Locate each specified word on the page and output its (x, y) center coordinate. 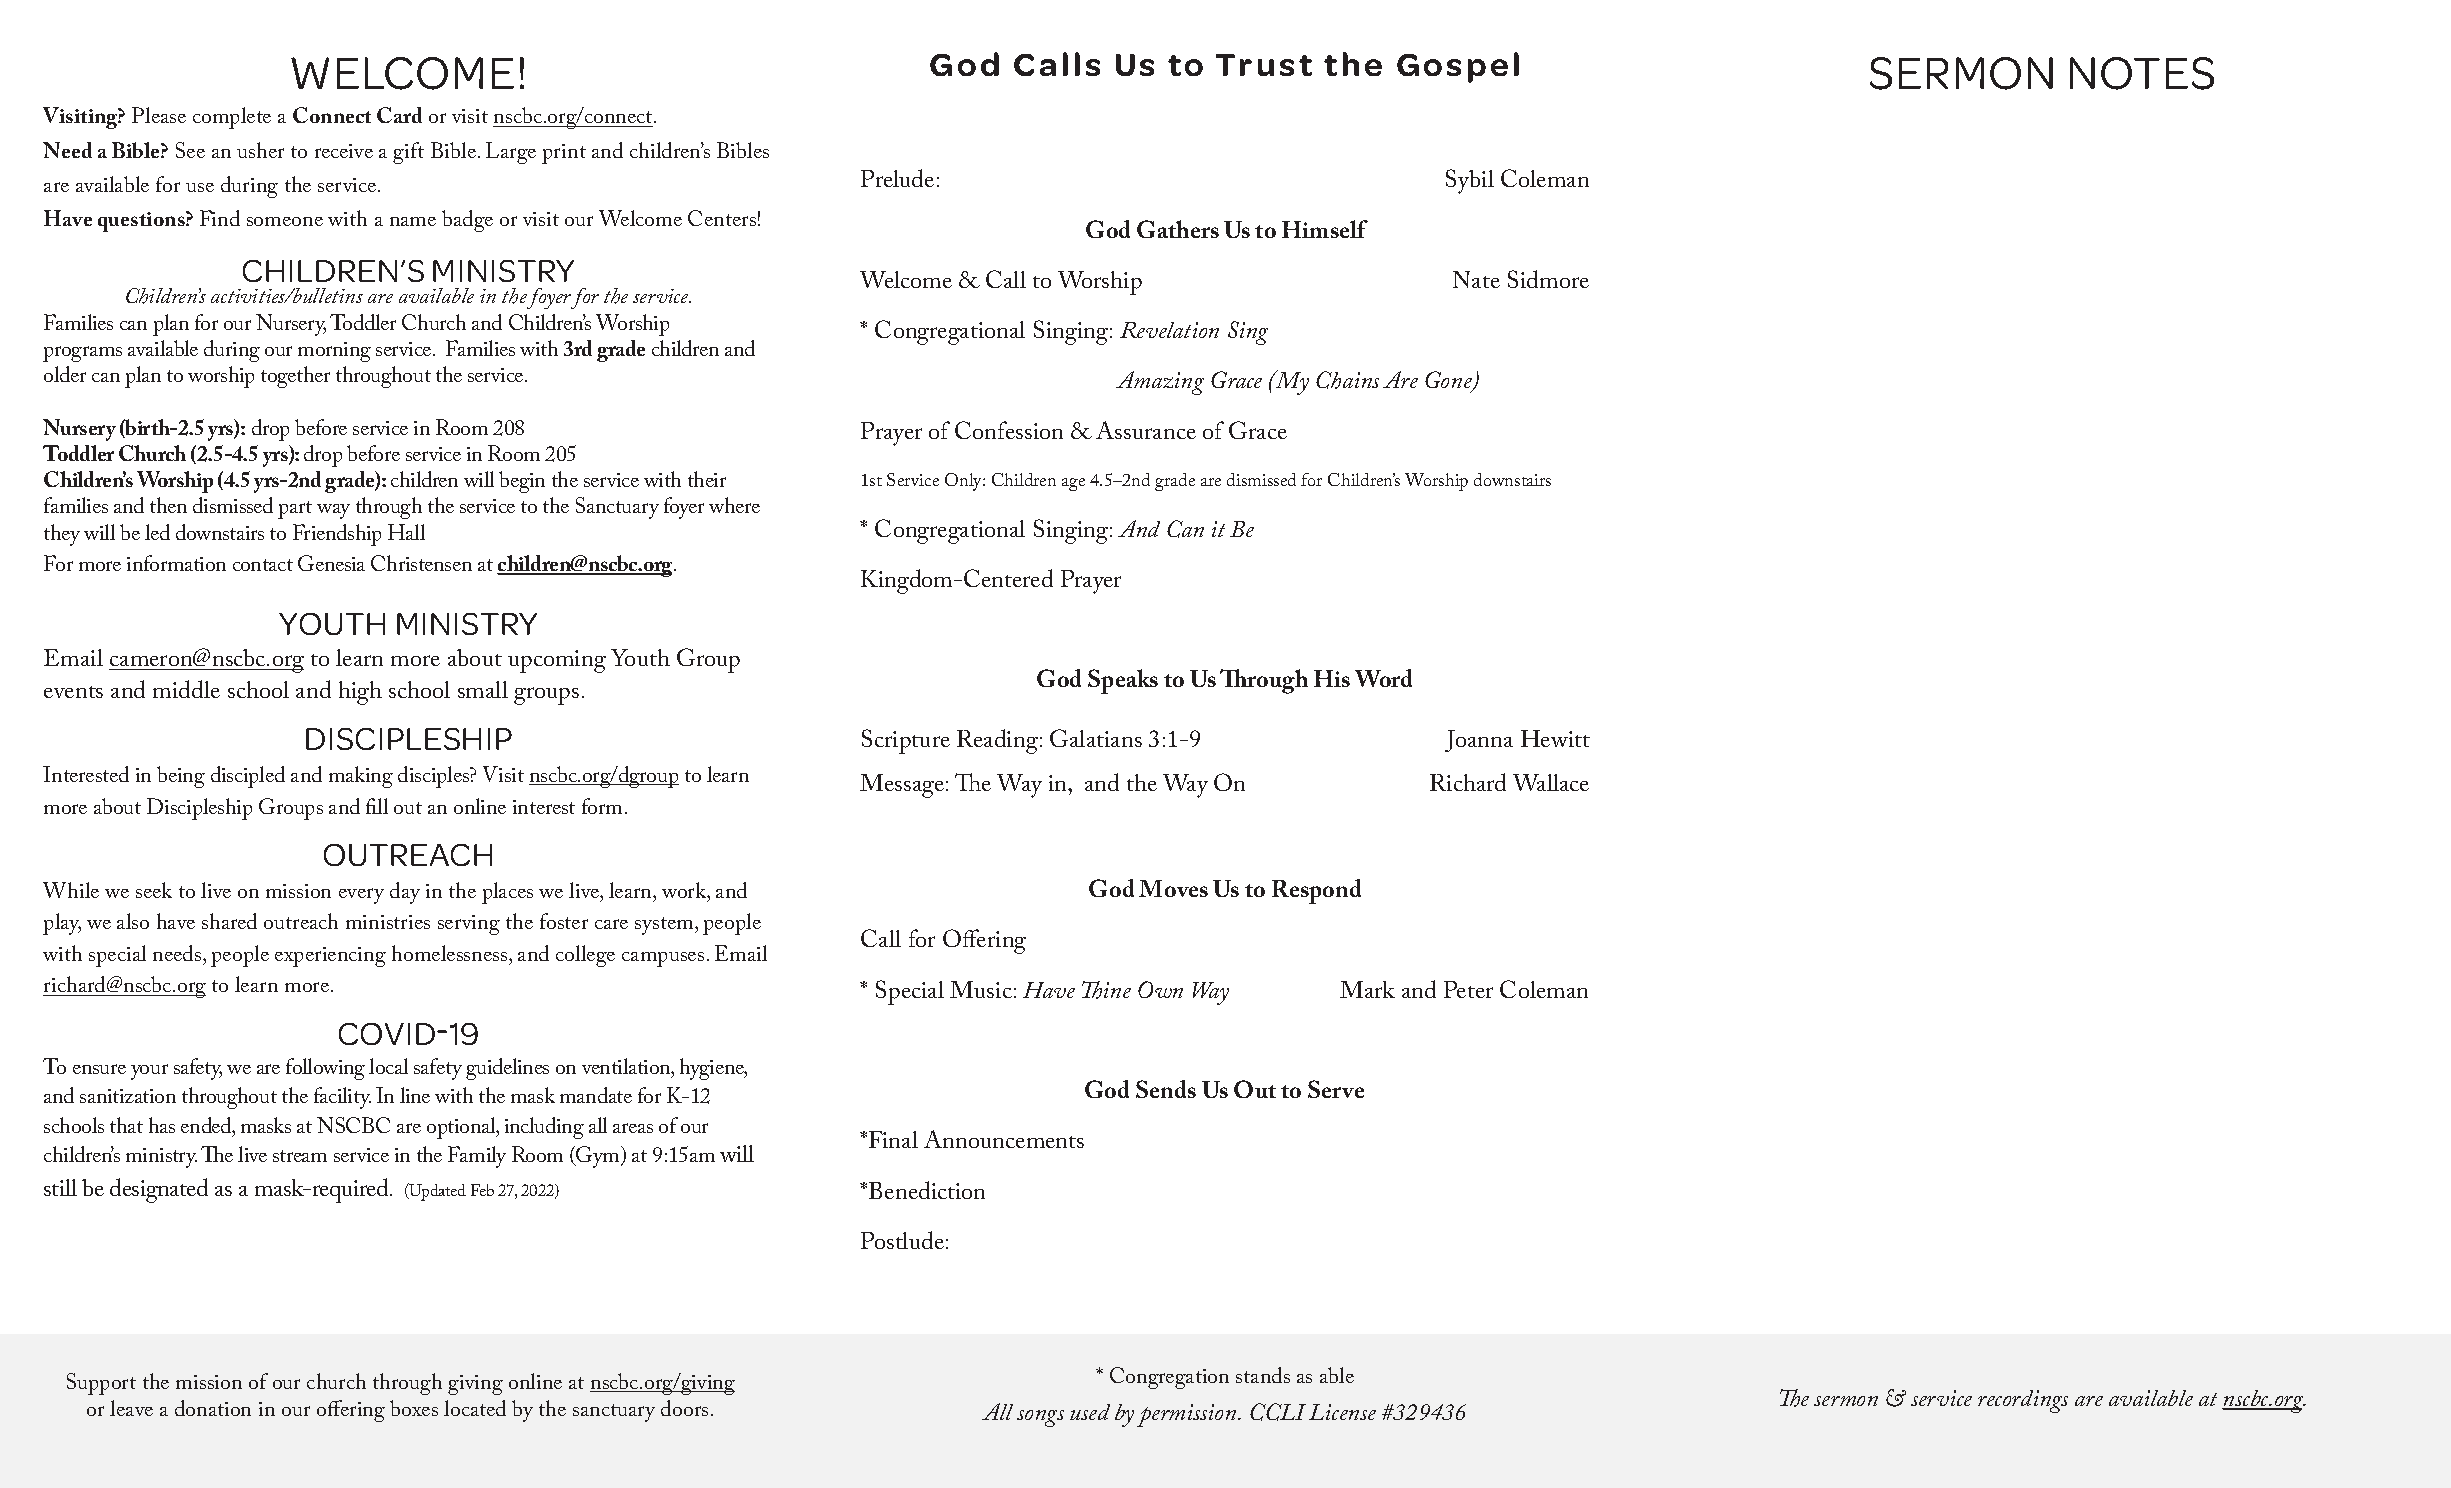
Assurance (1146, 430)
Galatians (1096, 738)
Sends (1166, 1089)
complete (232, 118)
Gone (1449, 381)
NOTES (2142, 73)
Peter (1468, 989)
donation (213, 1408)
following (325, 1069)
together (295, 377)
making (361, 777)
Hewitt (1555, 738)
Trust (1264, 65)
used (1090, 1412)
